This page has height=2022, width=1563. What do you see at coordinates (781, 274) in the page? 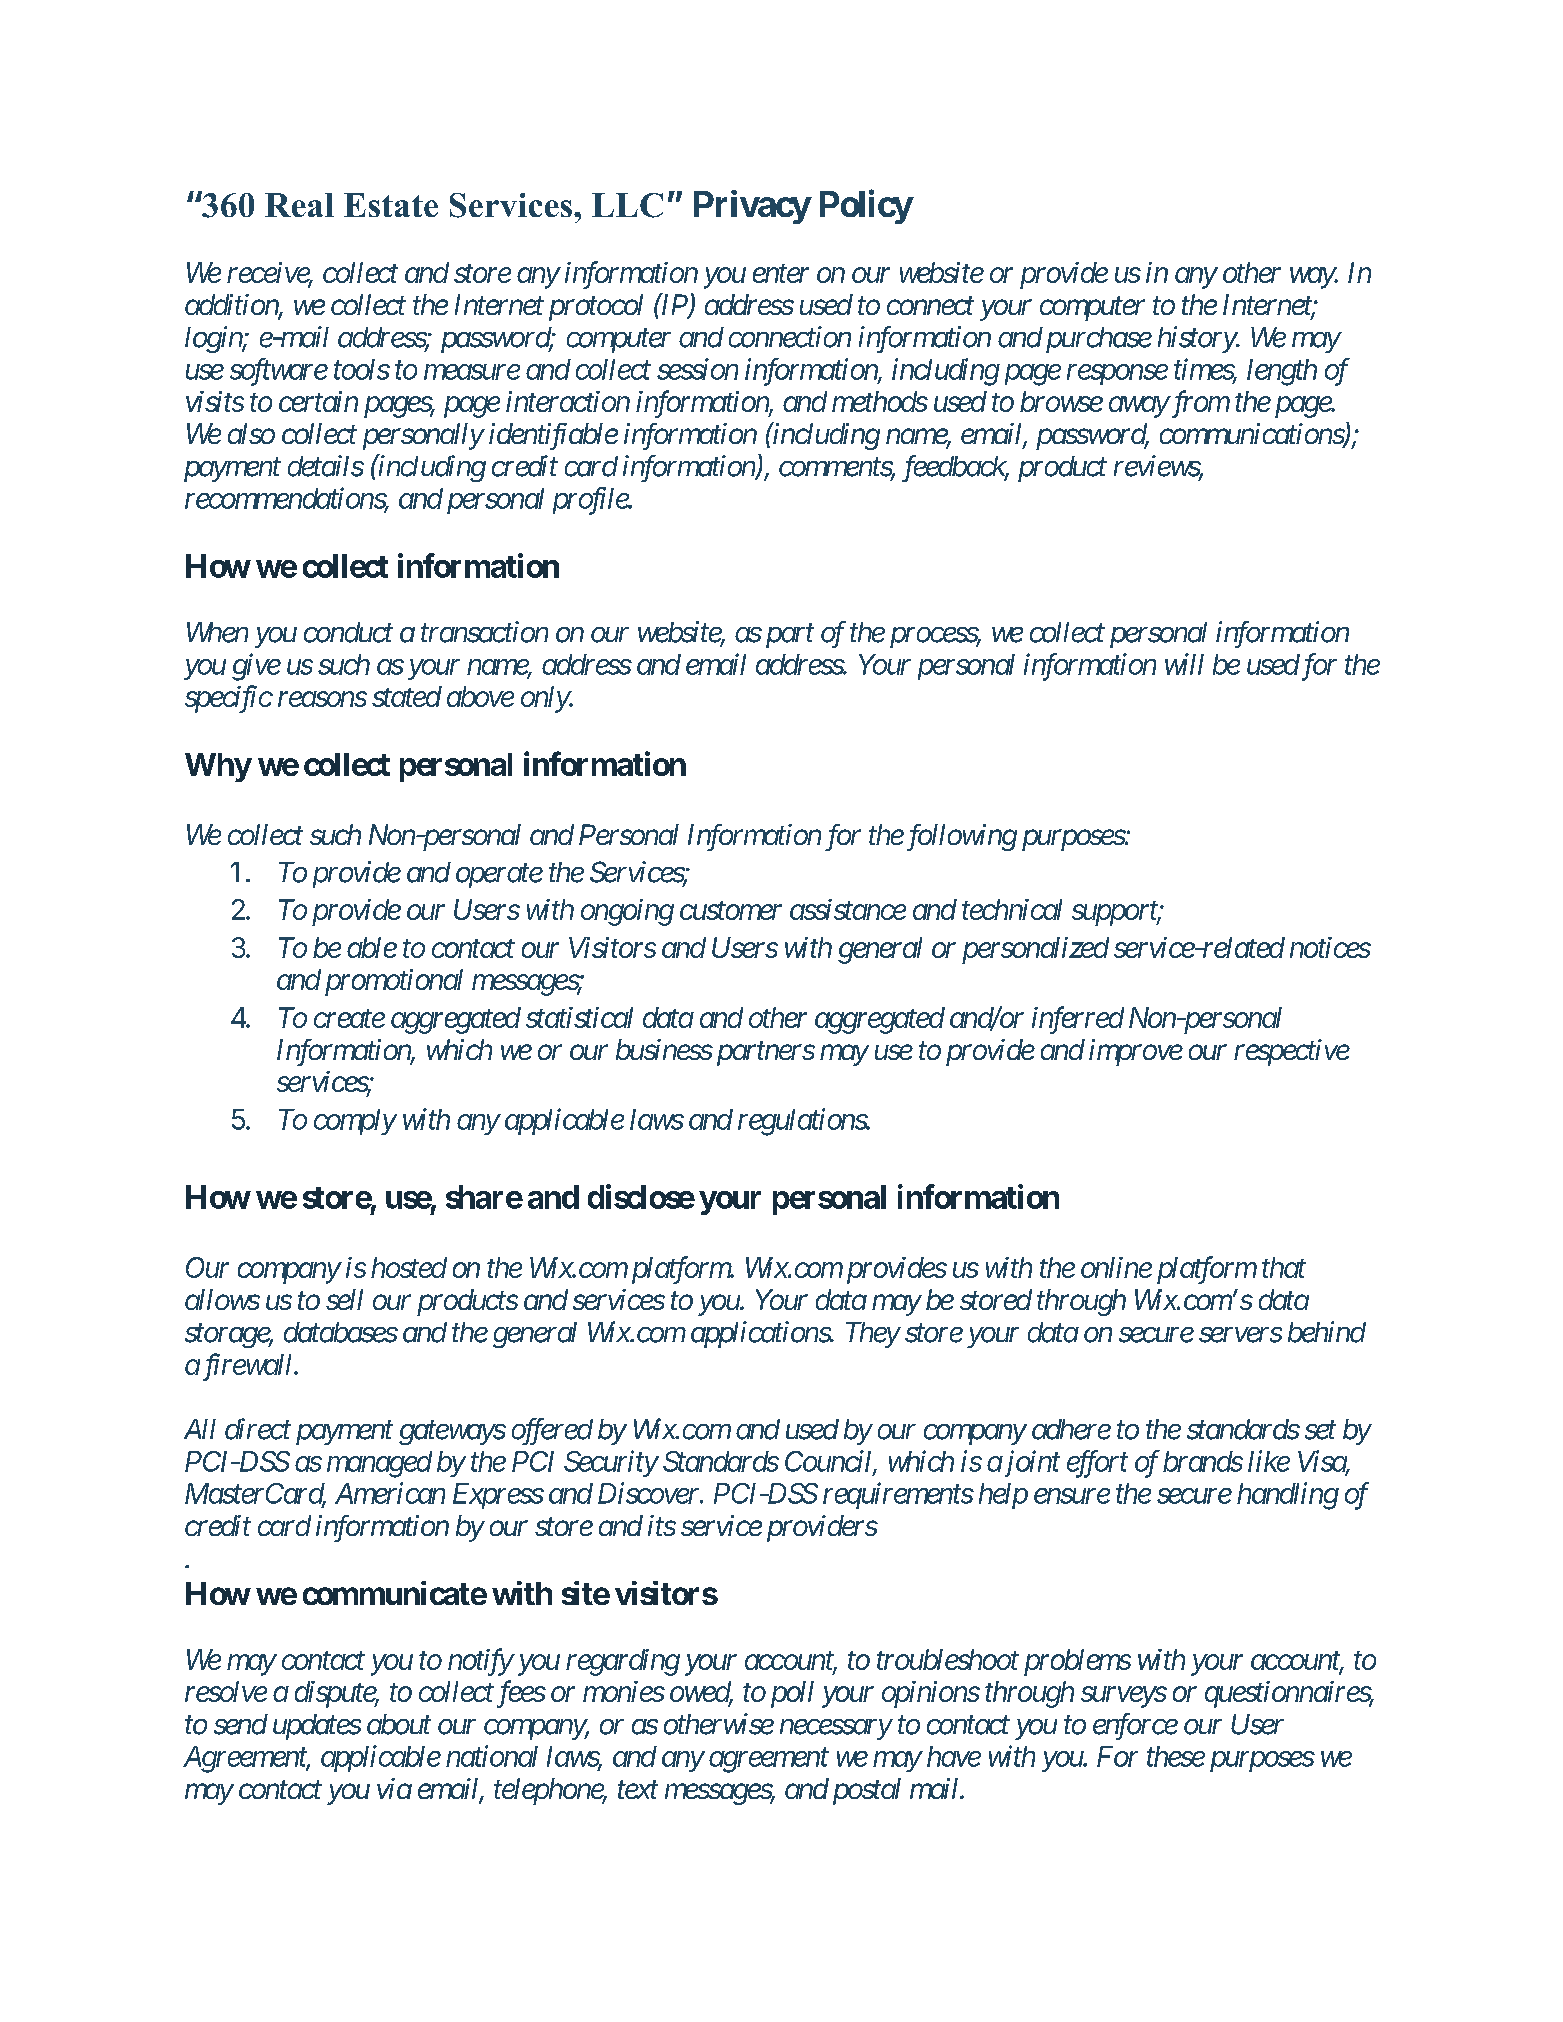
I see `enter` at bounding box center [781, 274].
